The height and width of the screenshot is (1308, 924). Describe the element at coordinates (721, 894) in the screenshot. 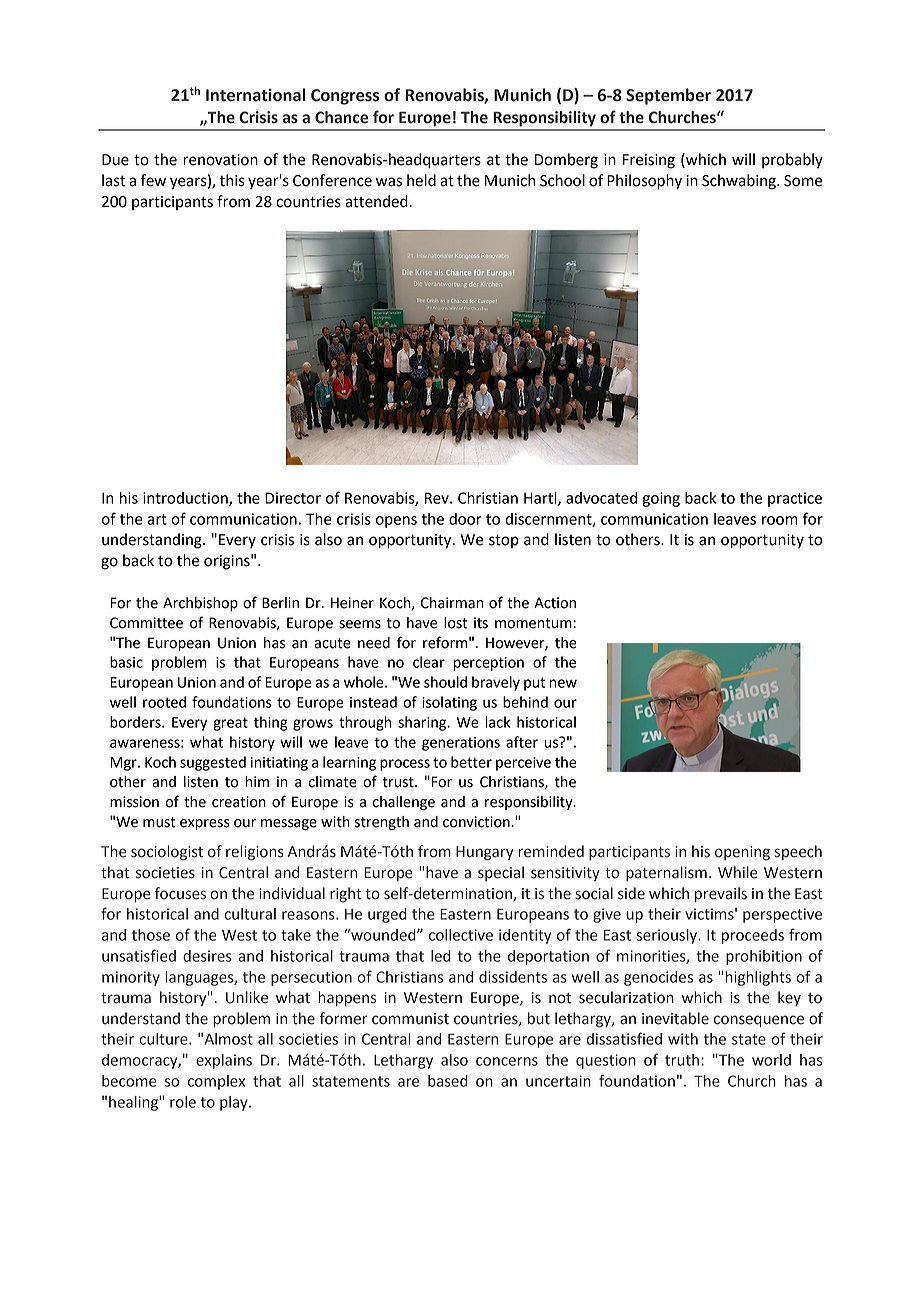

I see `prevails` at that location.
